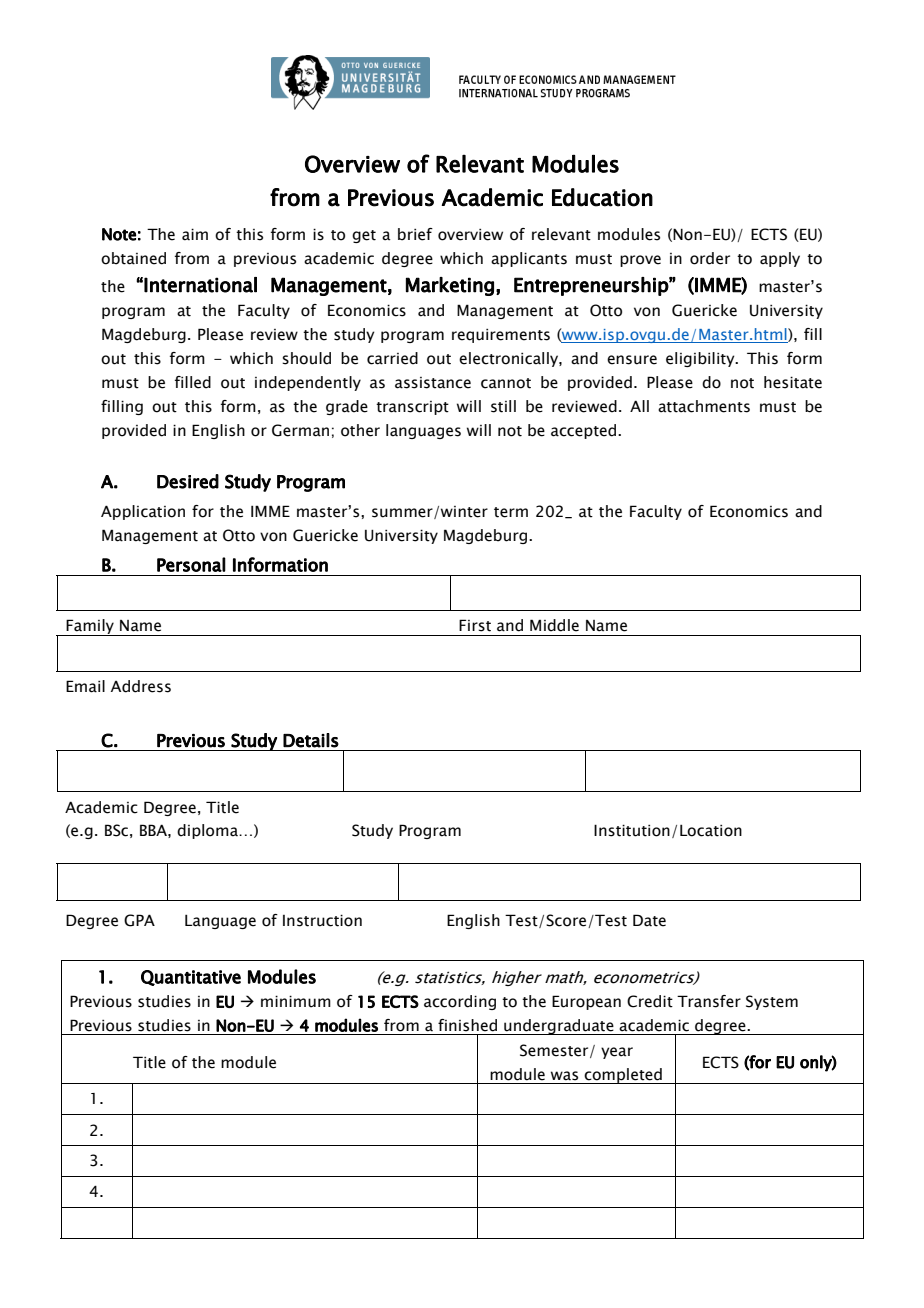 This image has height=1308, width=924. Describe the element at coordinates (90, 627) in the image. I see `Family` at that location.
